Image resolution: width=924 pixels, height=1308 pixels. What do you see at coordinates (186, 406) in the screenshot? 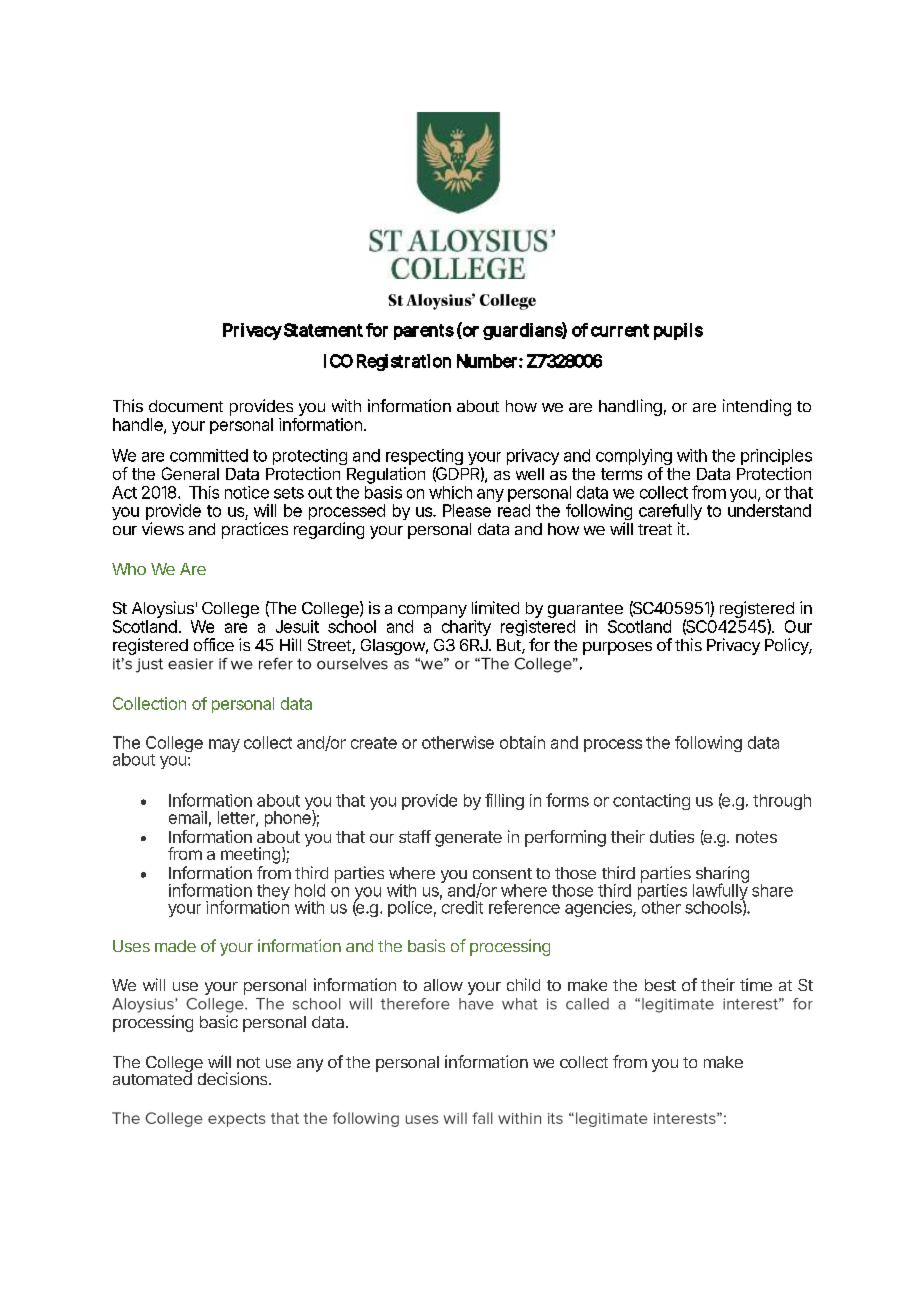
I see `document` at bounding box center [186, 406].
